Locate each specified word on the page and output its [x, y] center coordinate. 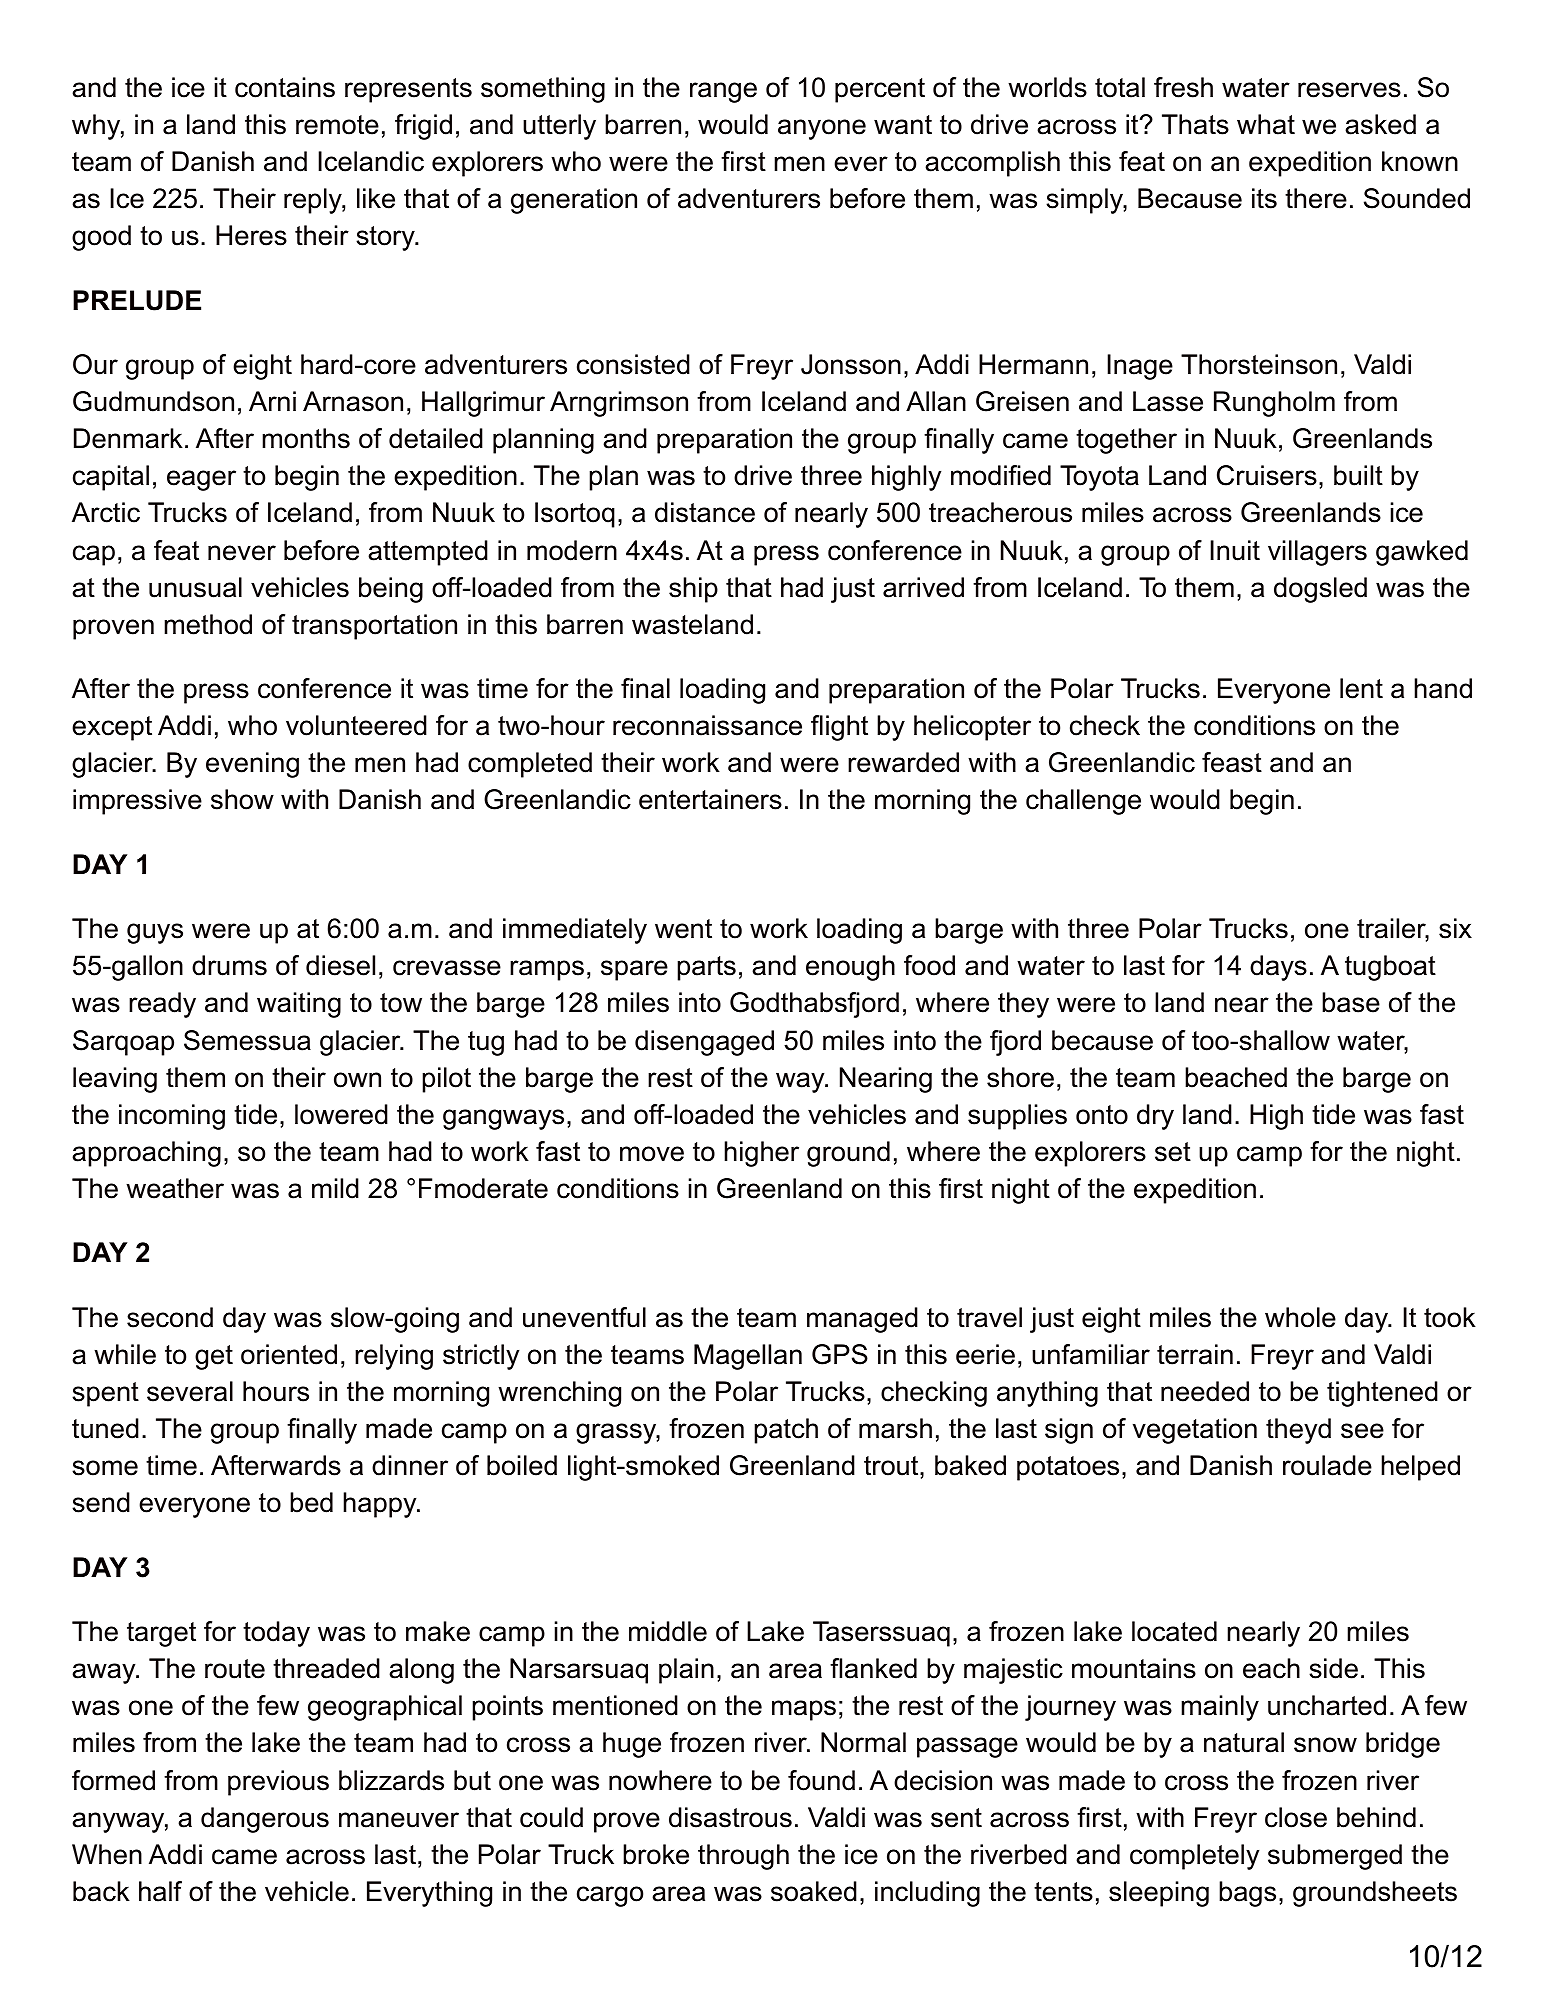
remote [337, 125]
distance [705, 512]
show [242, 799]
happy [381, 1505]
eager [201, 480]
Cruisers [1267, 475]
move [652, 1154]
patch [786, 1431]
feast [1232, 762]
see [1362, 1431]
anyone [822, 129]
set [1173, 1152]
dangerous [265, 1820]
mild [335, 1188]
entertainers [710, 799]
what [1266, 124]
